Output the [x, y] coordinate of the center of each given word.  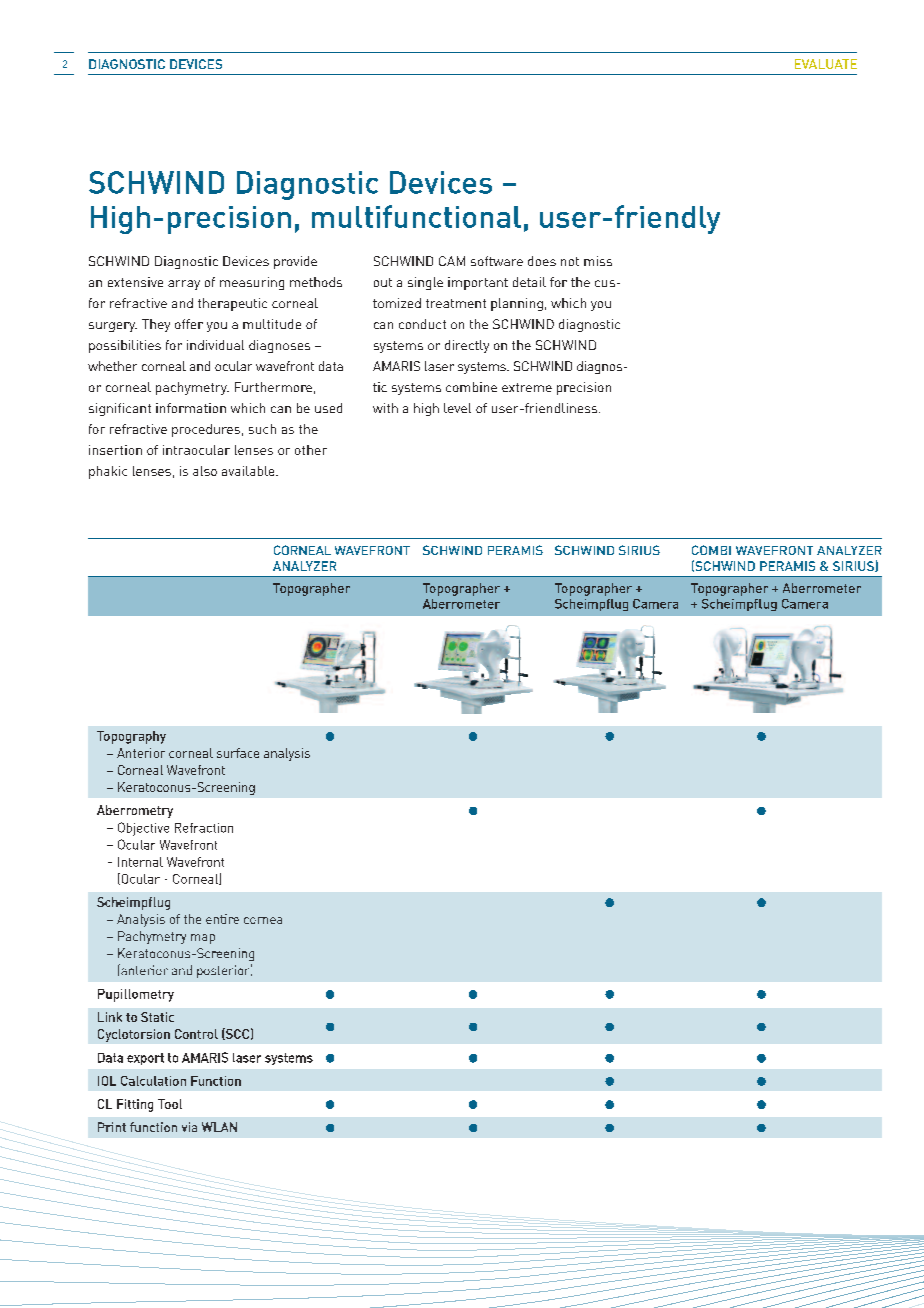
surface [238, 753]
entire [222, 919]
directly [467, 346]
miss [598, 261]
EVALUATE [826, 64]
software [497, 261]
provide [295, 262]
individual [215, 345]
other [311, 450]
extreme [527, 387]
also [205, 471]
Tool [170, 1104]
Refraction [204, 828]
